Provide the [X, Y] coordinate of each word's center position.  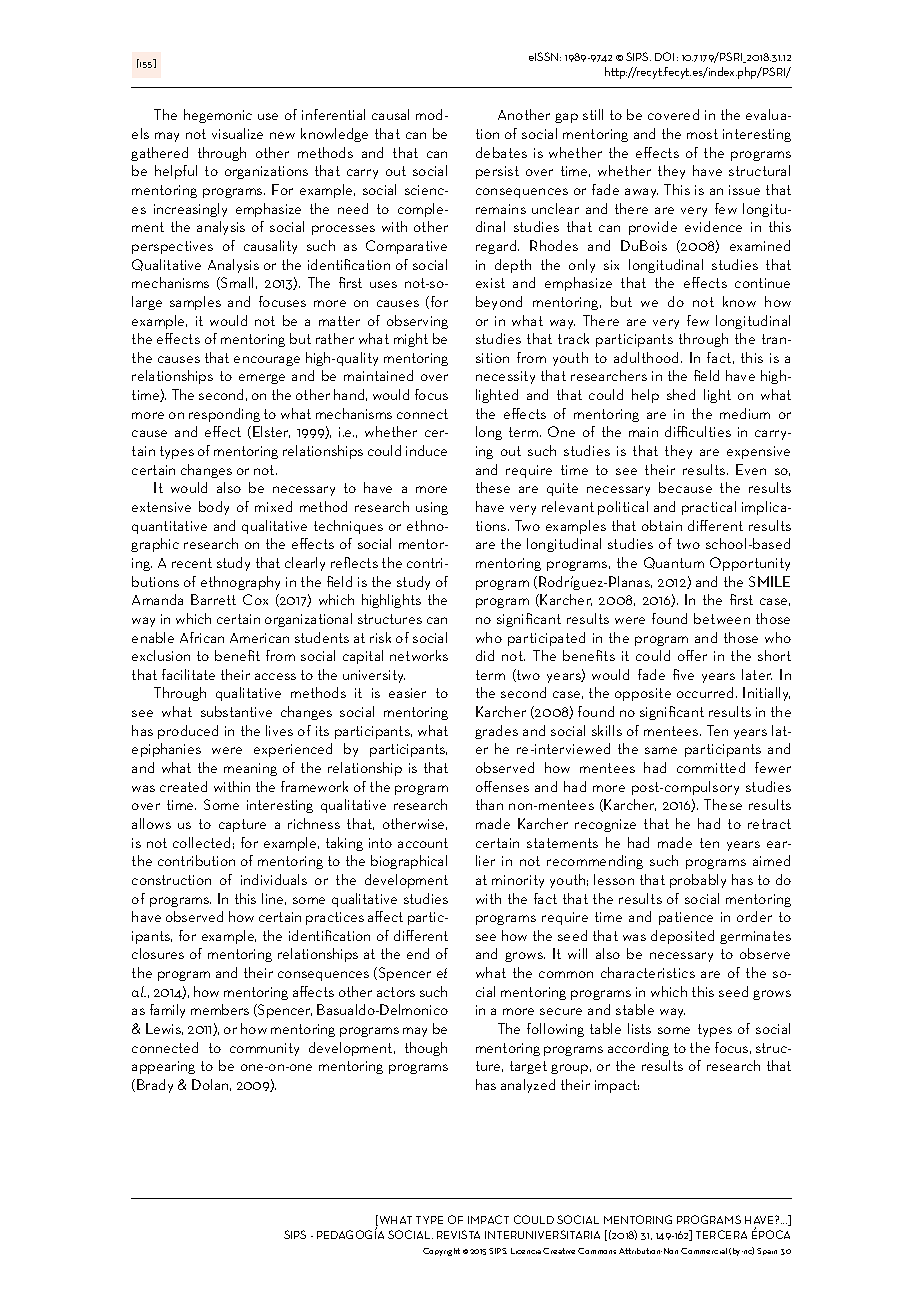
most [702, 134]
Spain [767, 1251]
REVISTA [458, 1234]
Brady [155, 1086]
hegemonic [218, 116]
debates [501, 152]
